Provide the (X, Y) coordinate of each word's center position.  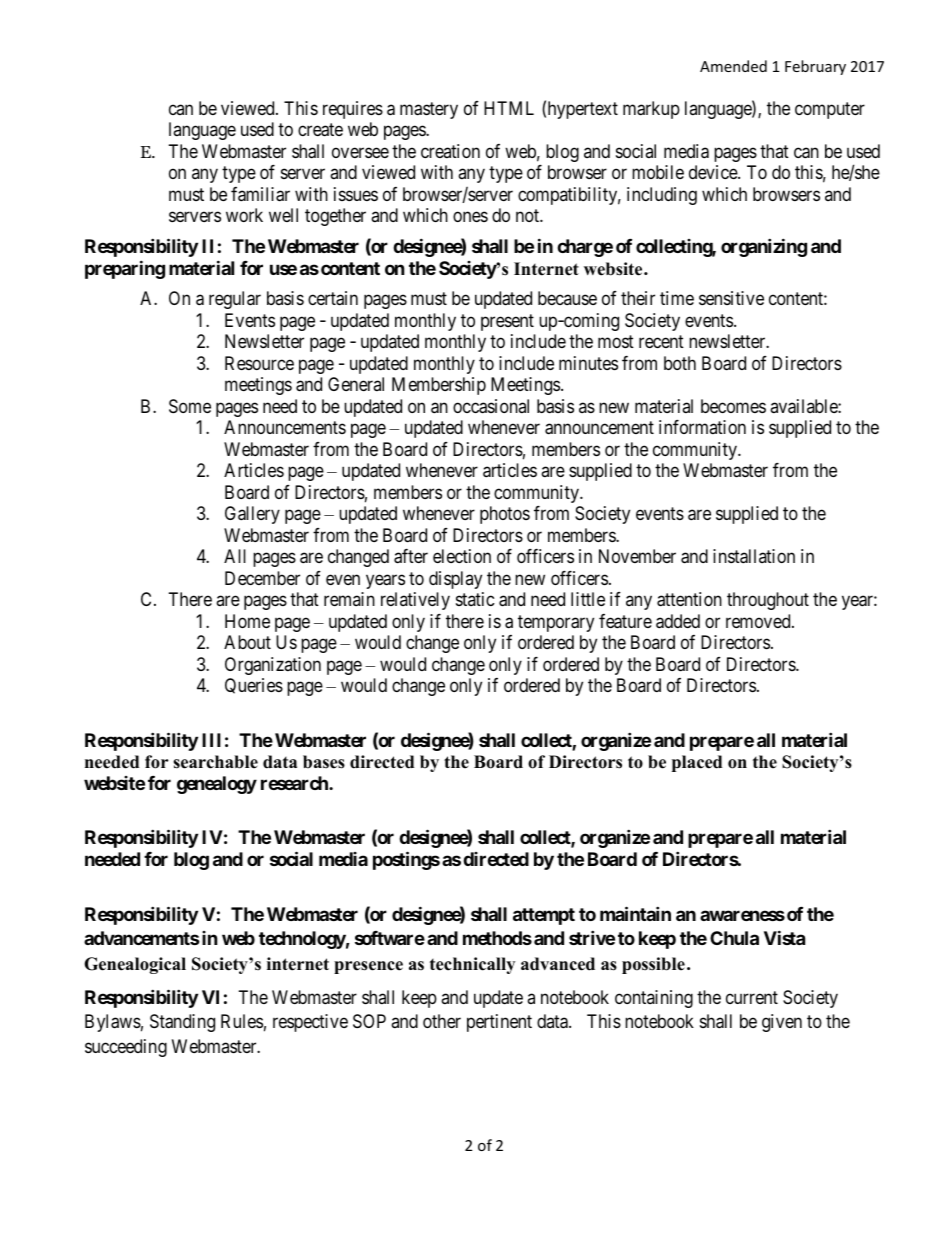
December (262, 578)
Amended (733, 66)
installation (754, 556)
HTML (509, 108)
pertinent (499, 1023)
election (462, 556)
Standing (182, 1023)
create (320, 130)
